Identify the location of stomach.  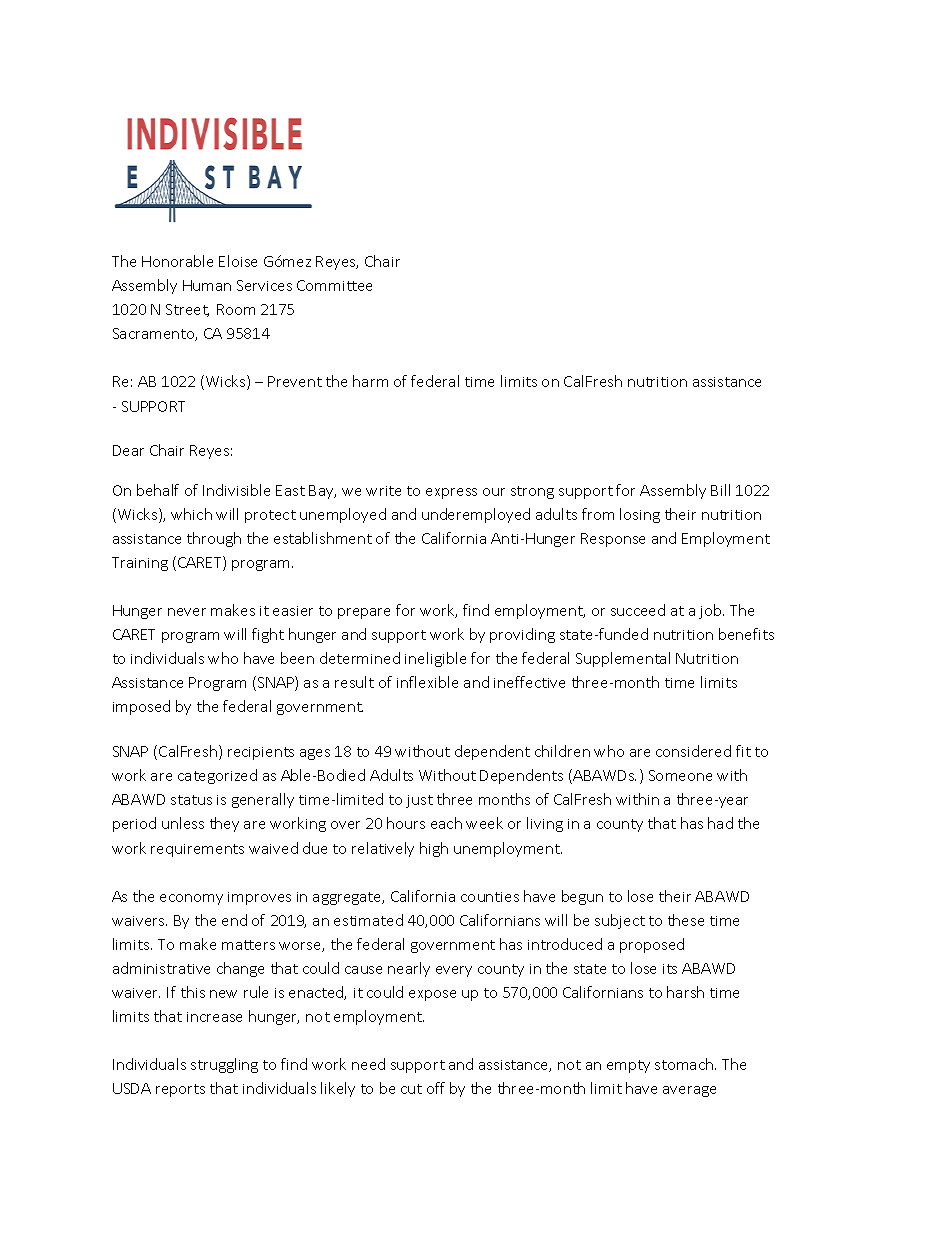
(685, 1064).
